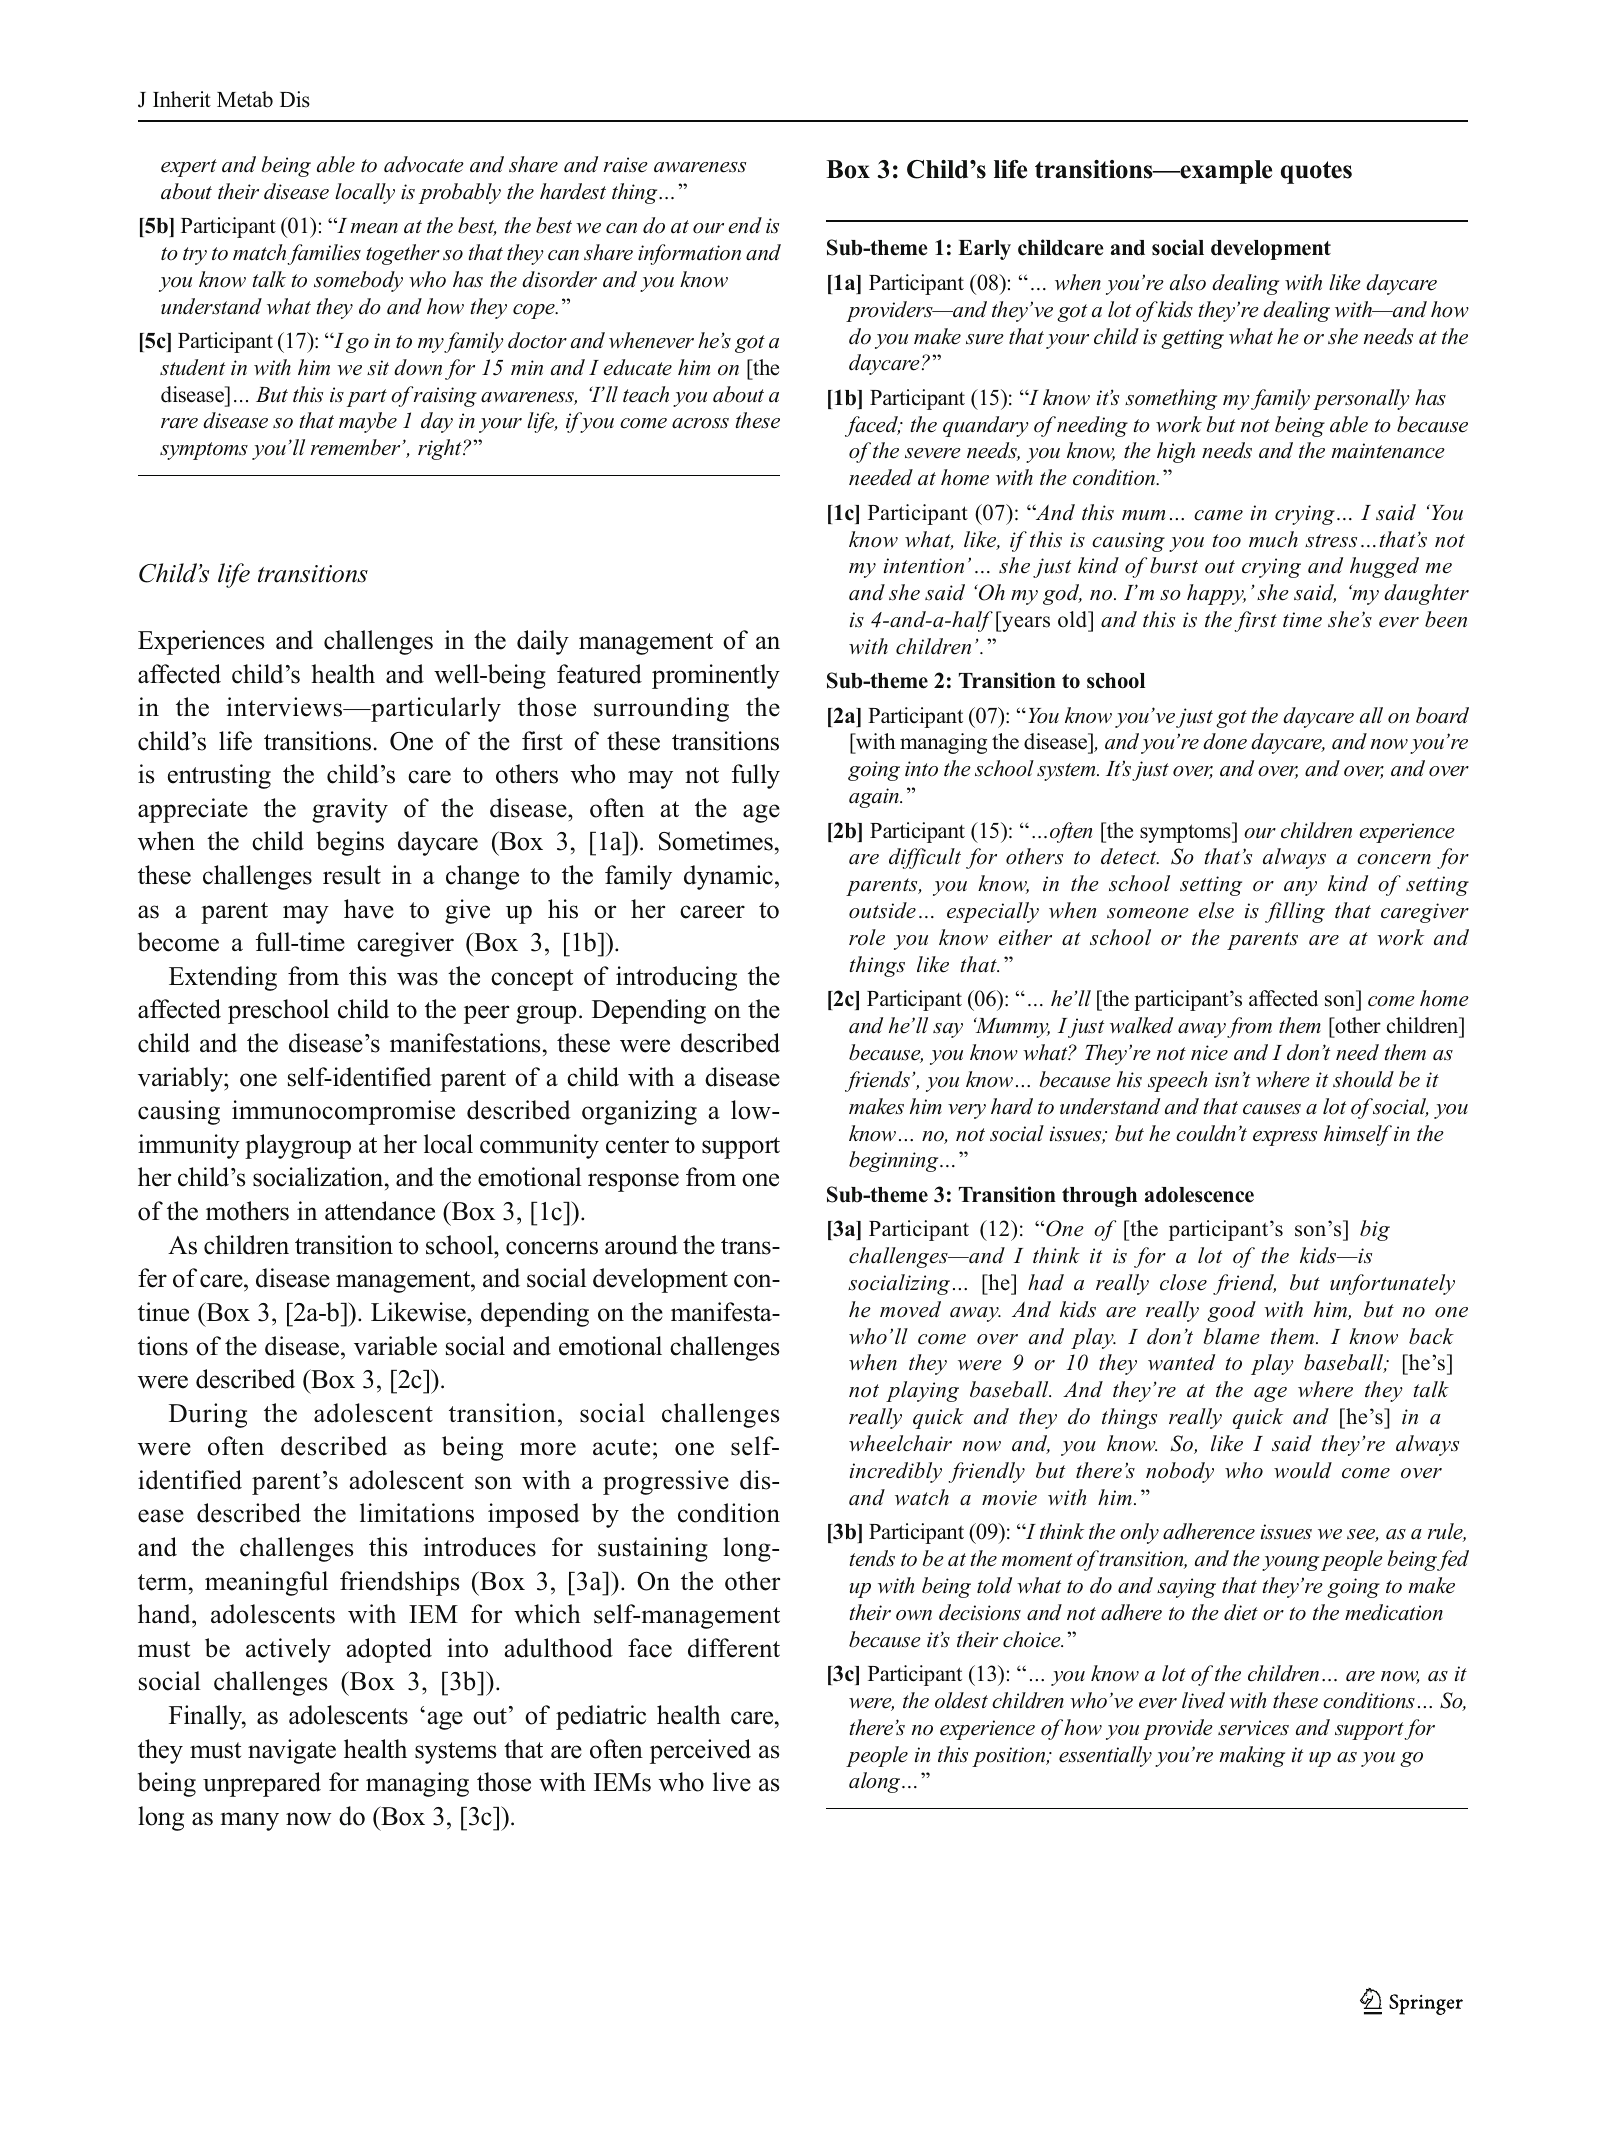 The height and width of the screenshot is (2134, 1606). What do you see at coordinates (875, 798) in the screenshot?
I see `again` at bounding box center [875, 798].
